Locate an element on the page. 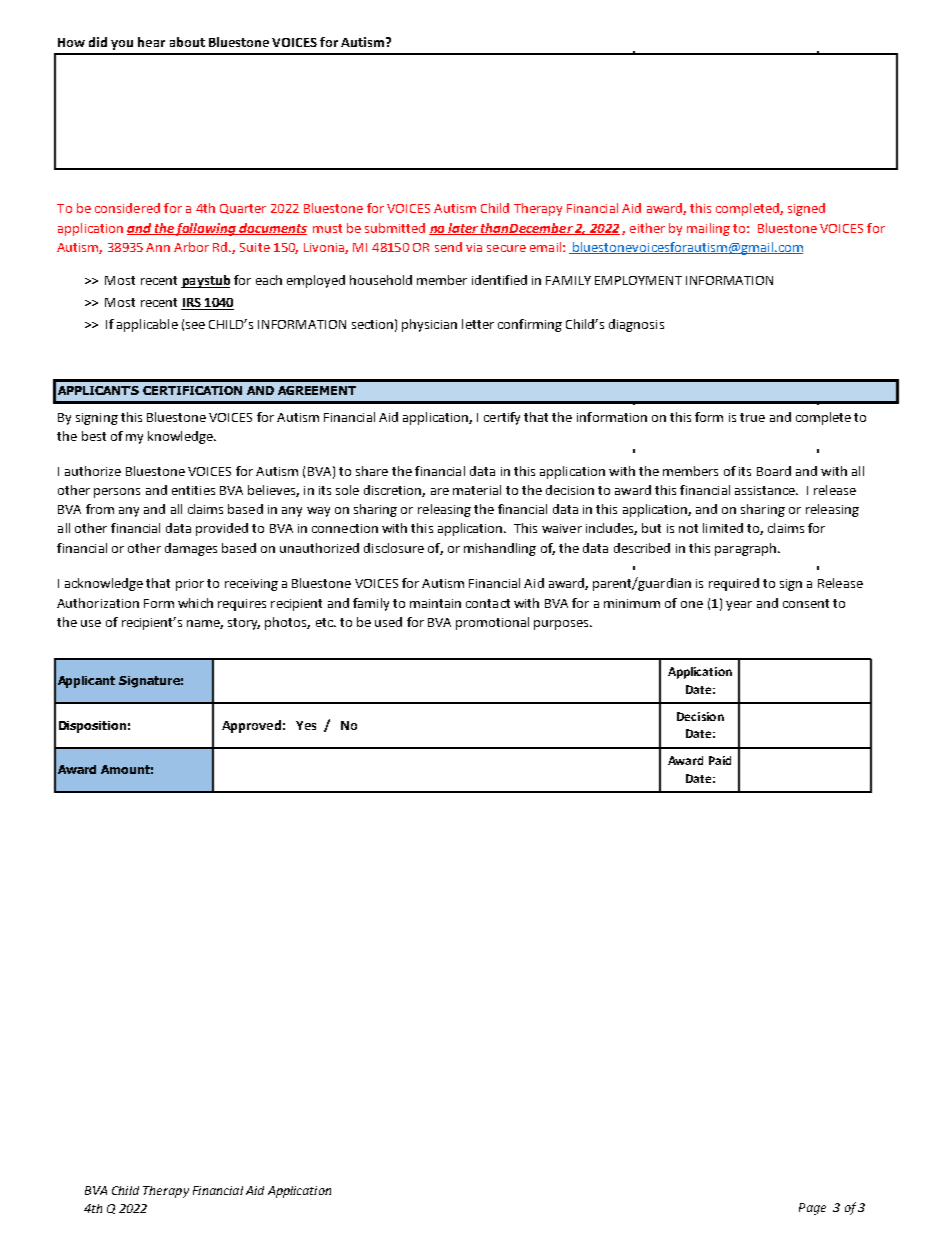  true is located at coordinates (752, 417).
